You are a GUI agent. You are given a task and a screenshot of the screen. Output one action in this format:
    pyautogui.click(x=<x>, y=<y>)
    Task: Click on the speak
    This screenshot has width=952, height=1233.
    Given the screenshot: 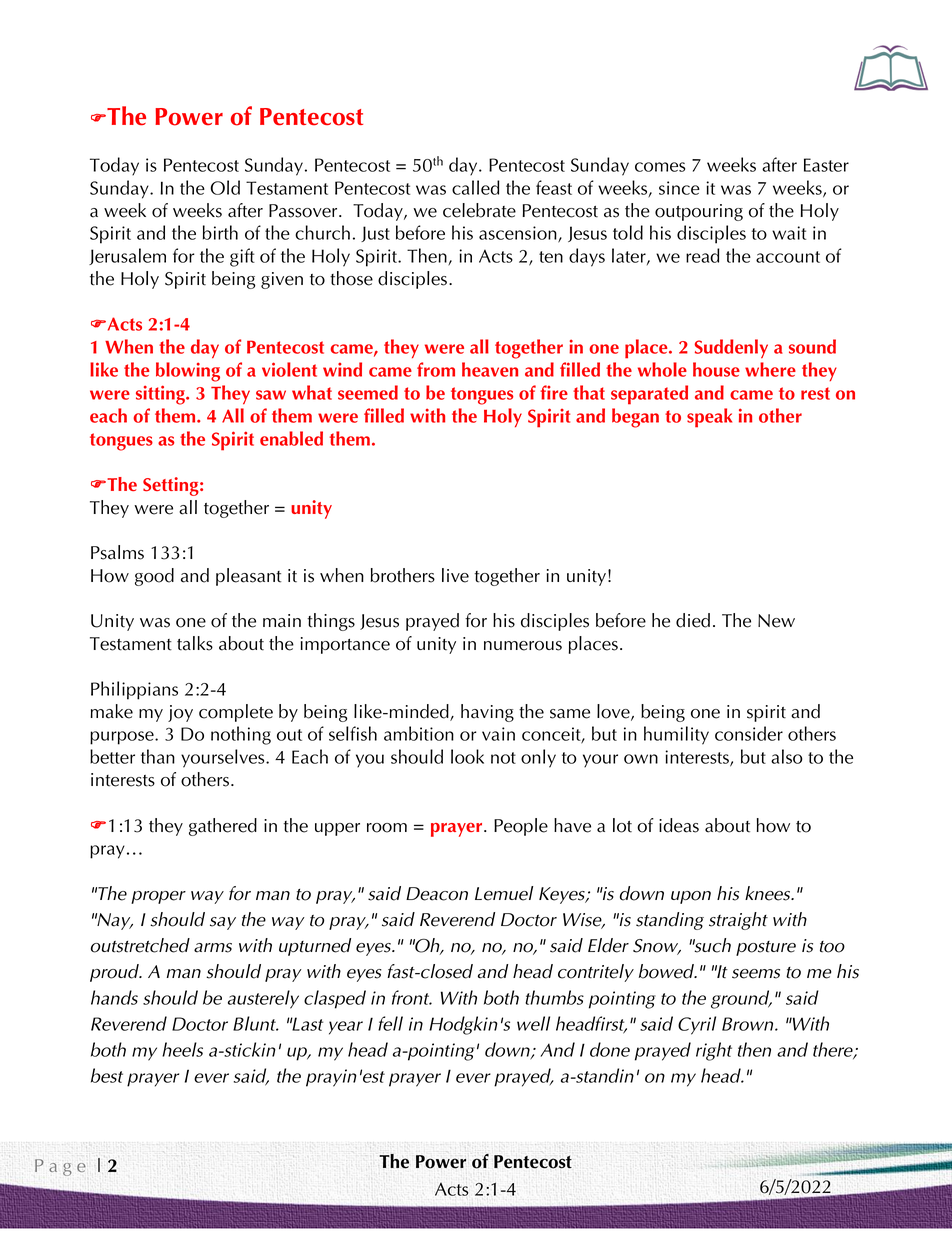 What is the action you would take?
    pyautogui.click(x=709, y=418)
